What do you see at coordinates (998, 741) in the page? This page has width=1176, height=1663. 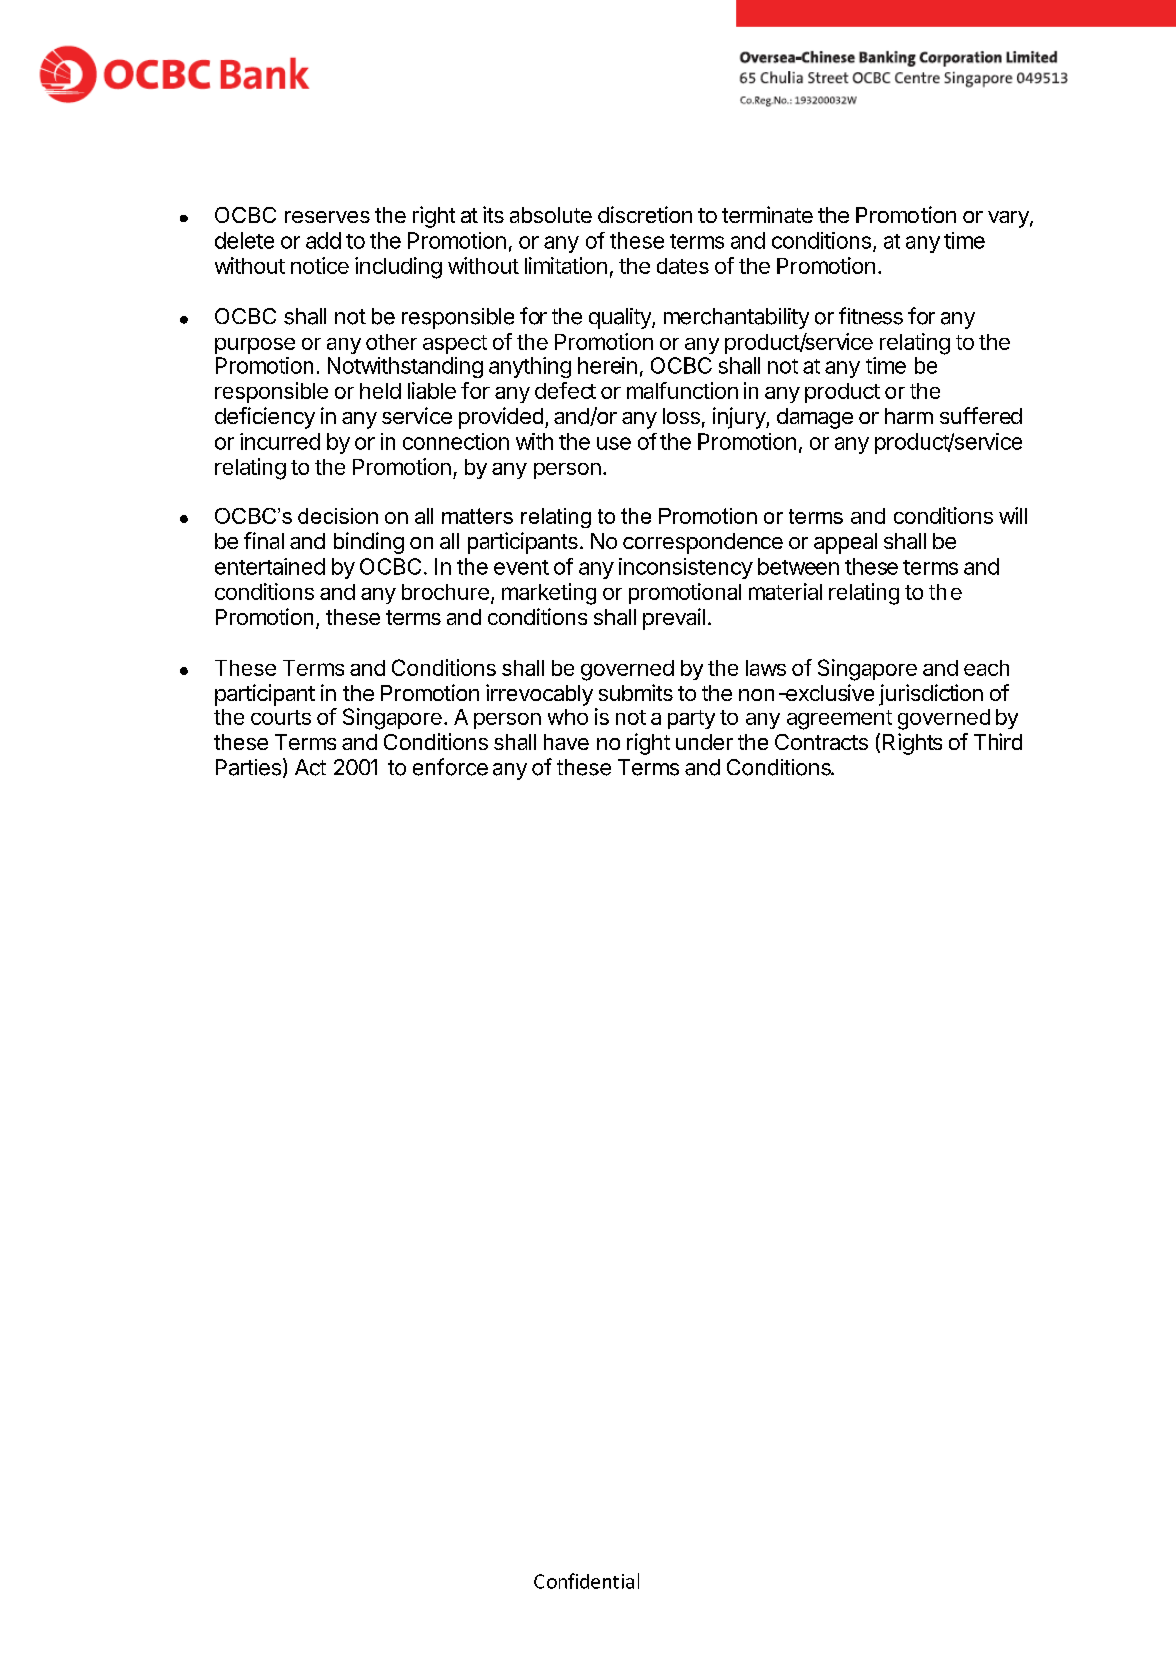 I see `Third` at bounding box center [998, 741].
